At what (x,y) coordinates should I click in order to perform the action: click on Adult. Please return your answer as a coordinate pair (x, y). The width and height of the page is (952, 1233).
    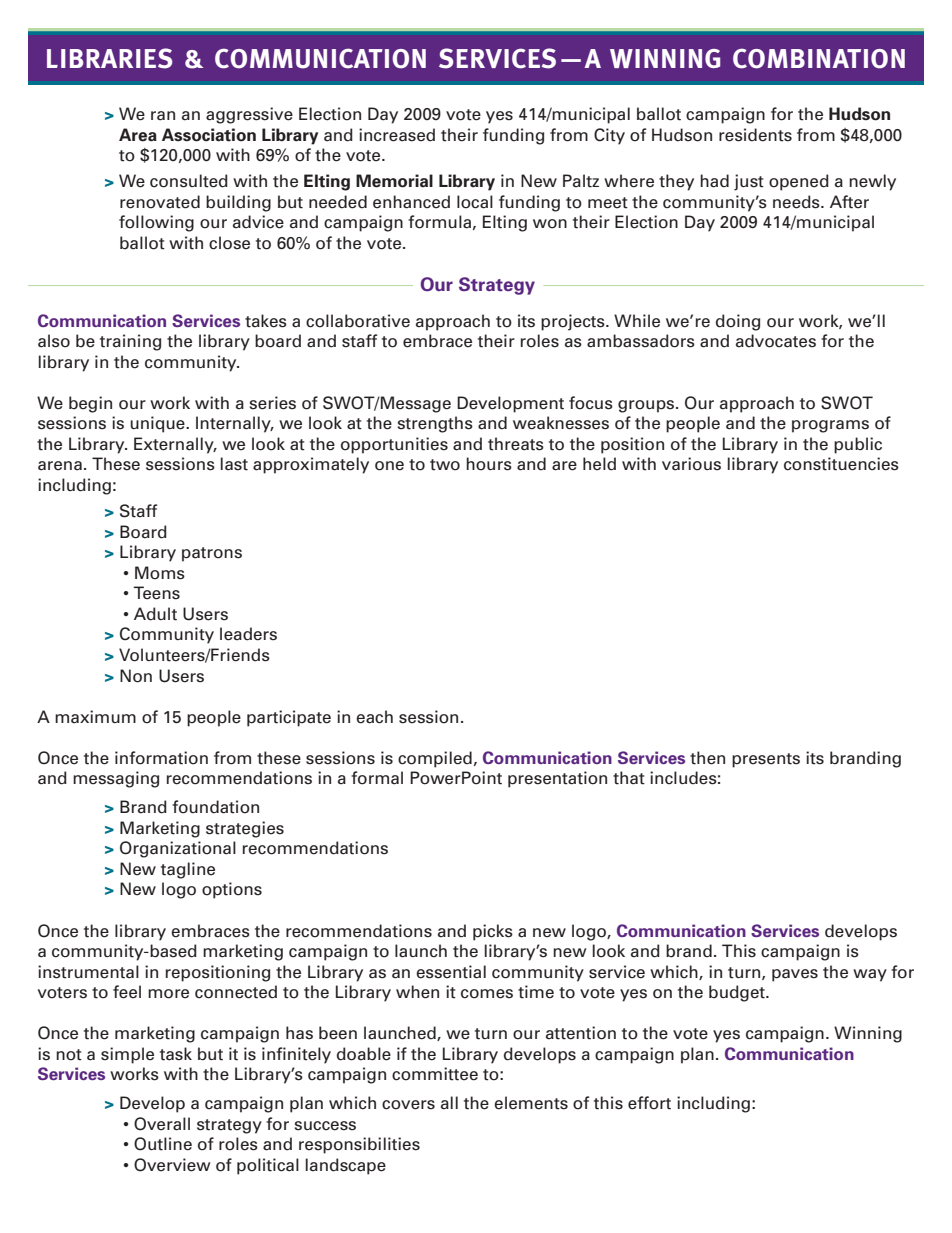
    Looking at the image, I should click on (155, 614).
